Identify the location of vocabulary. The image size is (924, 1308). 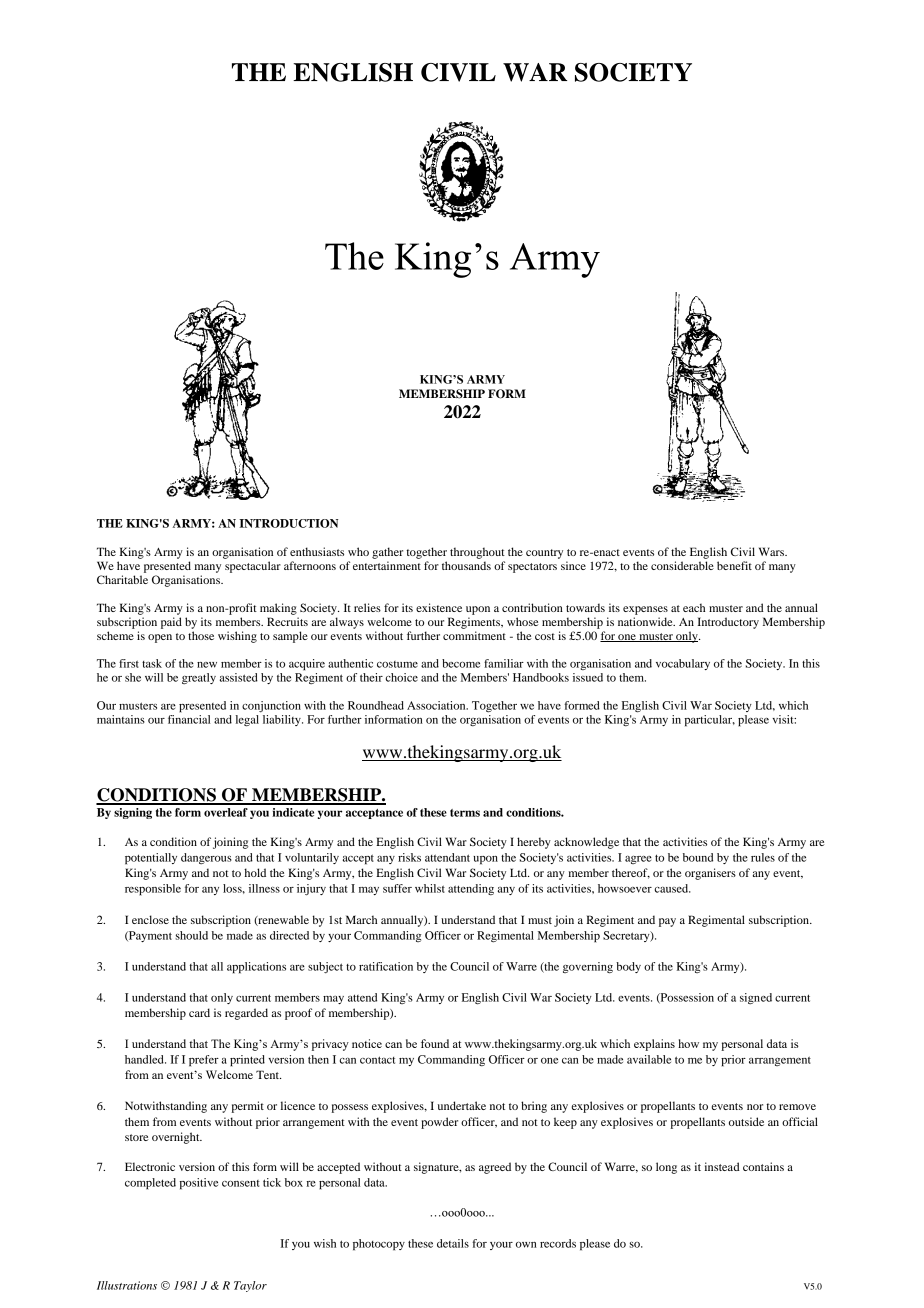
(683, 664).
